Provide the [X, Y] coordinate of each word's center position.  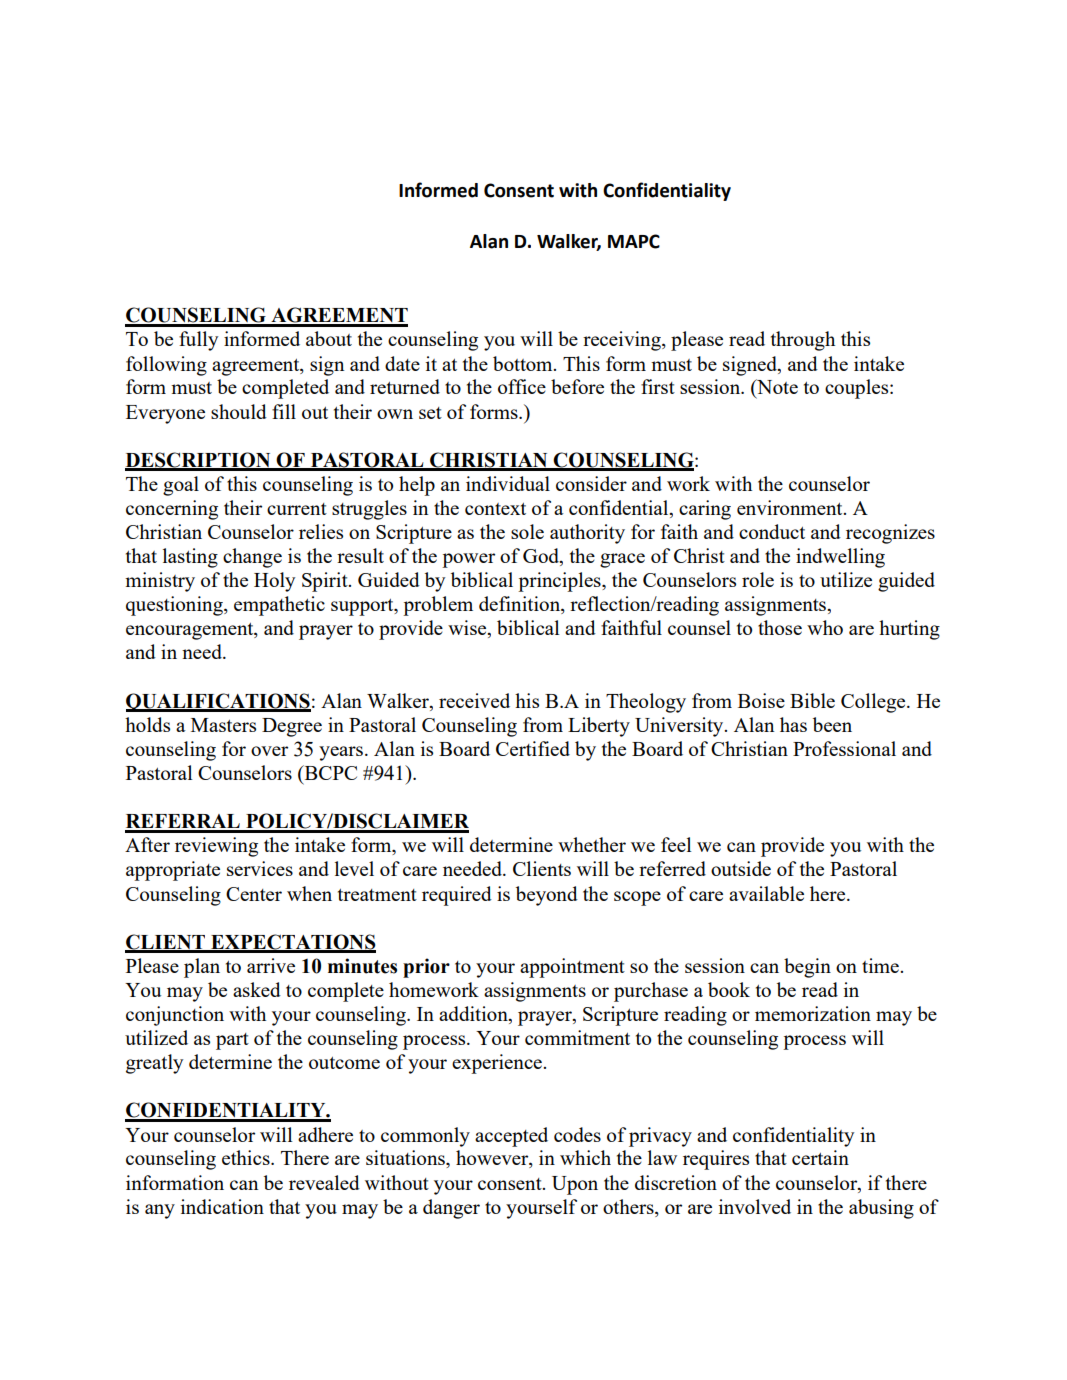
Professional [844, 748]
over [269, 751]
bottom [524, 363]
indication [222, 1206]
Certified [533, 748]
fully [198, 341]
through [803, 341]
